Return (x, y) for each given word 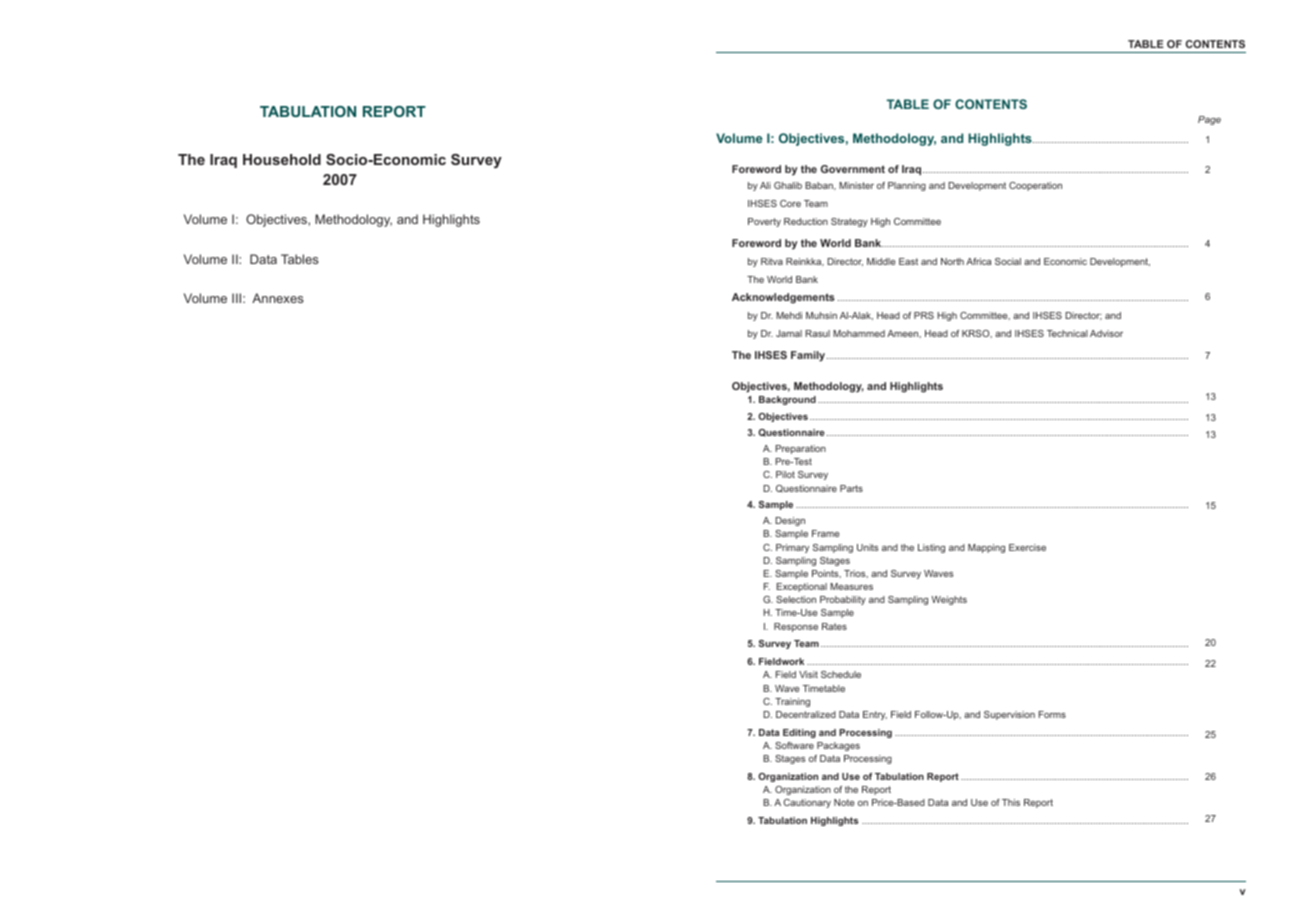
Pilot (785, 474)
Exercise (1027, 547)
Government (853, 169)
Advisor (1106, 333)
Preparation (800, 449)
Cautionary (807, 803)
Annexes (278, 298)
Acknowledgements (783, 298)
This (1011, 802)
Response (796, 627)
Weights (949, 600)
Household (282, 159)
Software (794, 745)
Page (1209, 120)
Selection (796, 599)
